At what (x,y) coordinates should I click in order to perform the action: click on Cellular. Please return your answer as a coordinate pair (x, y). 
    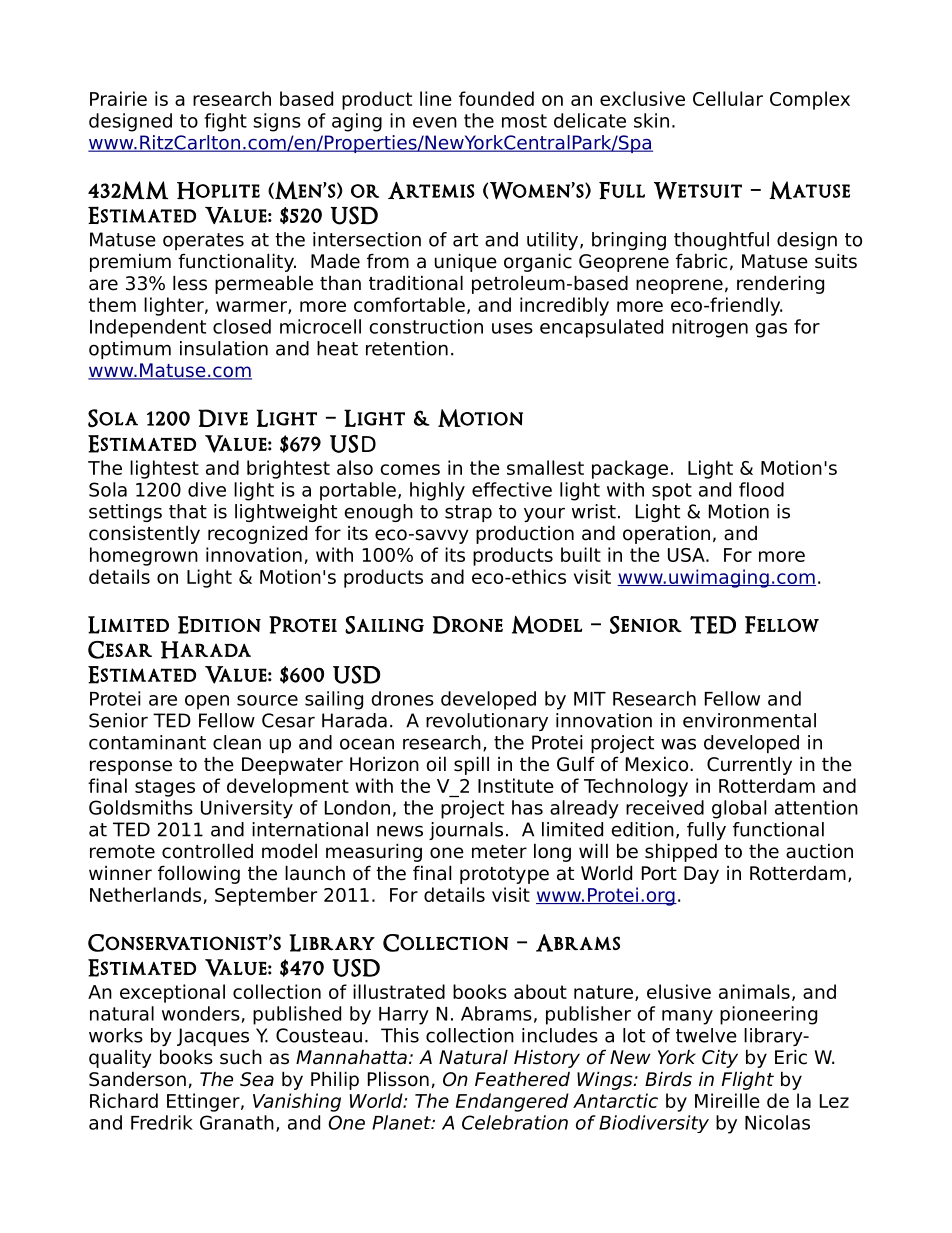
    Looking at the image, I should click on (728, 98).
